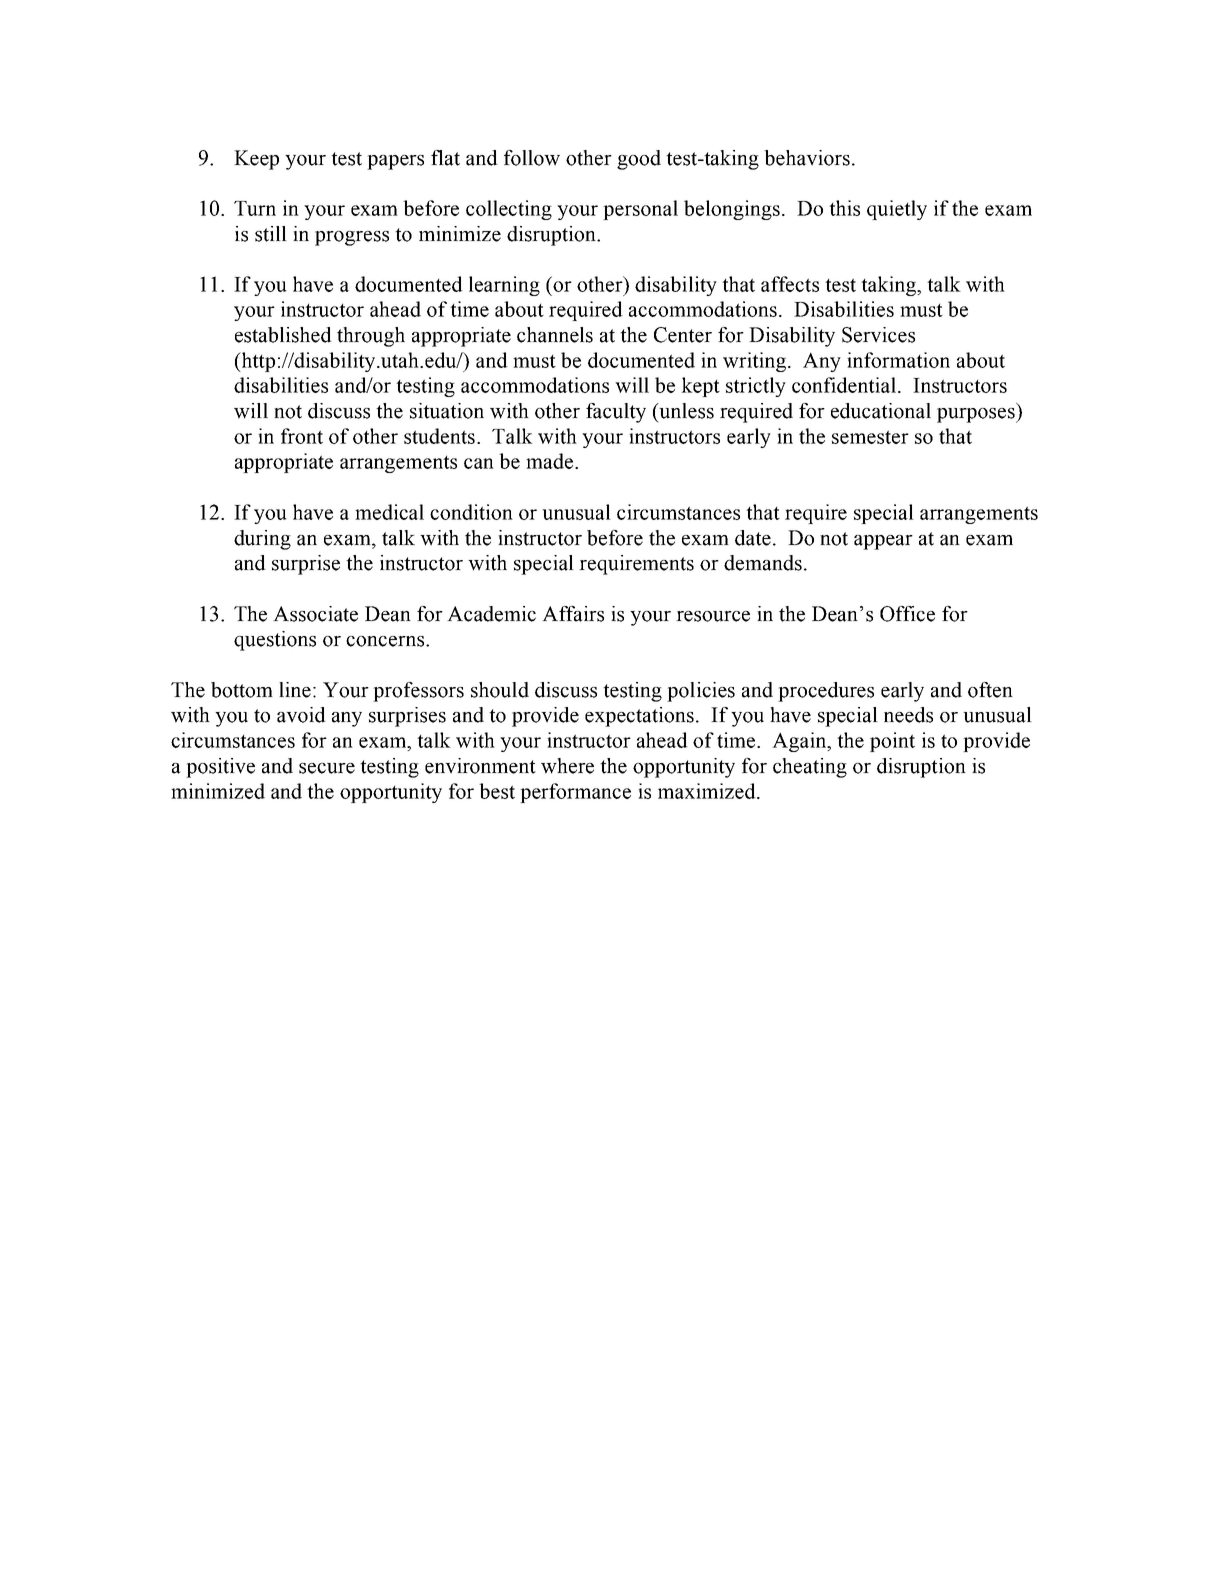 Image resolution: width=1225 pixels, height=1586 pixels. I want to click on channels, so click(555, 335).
